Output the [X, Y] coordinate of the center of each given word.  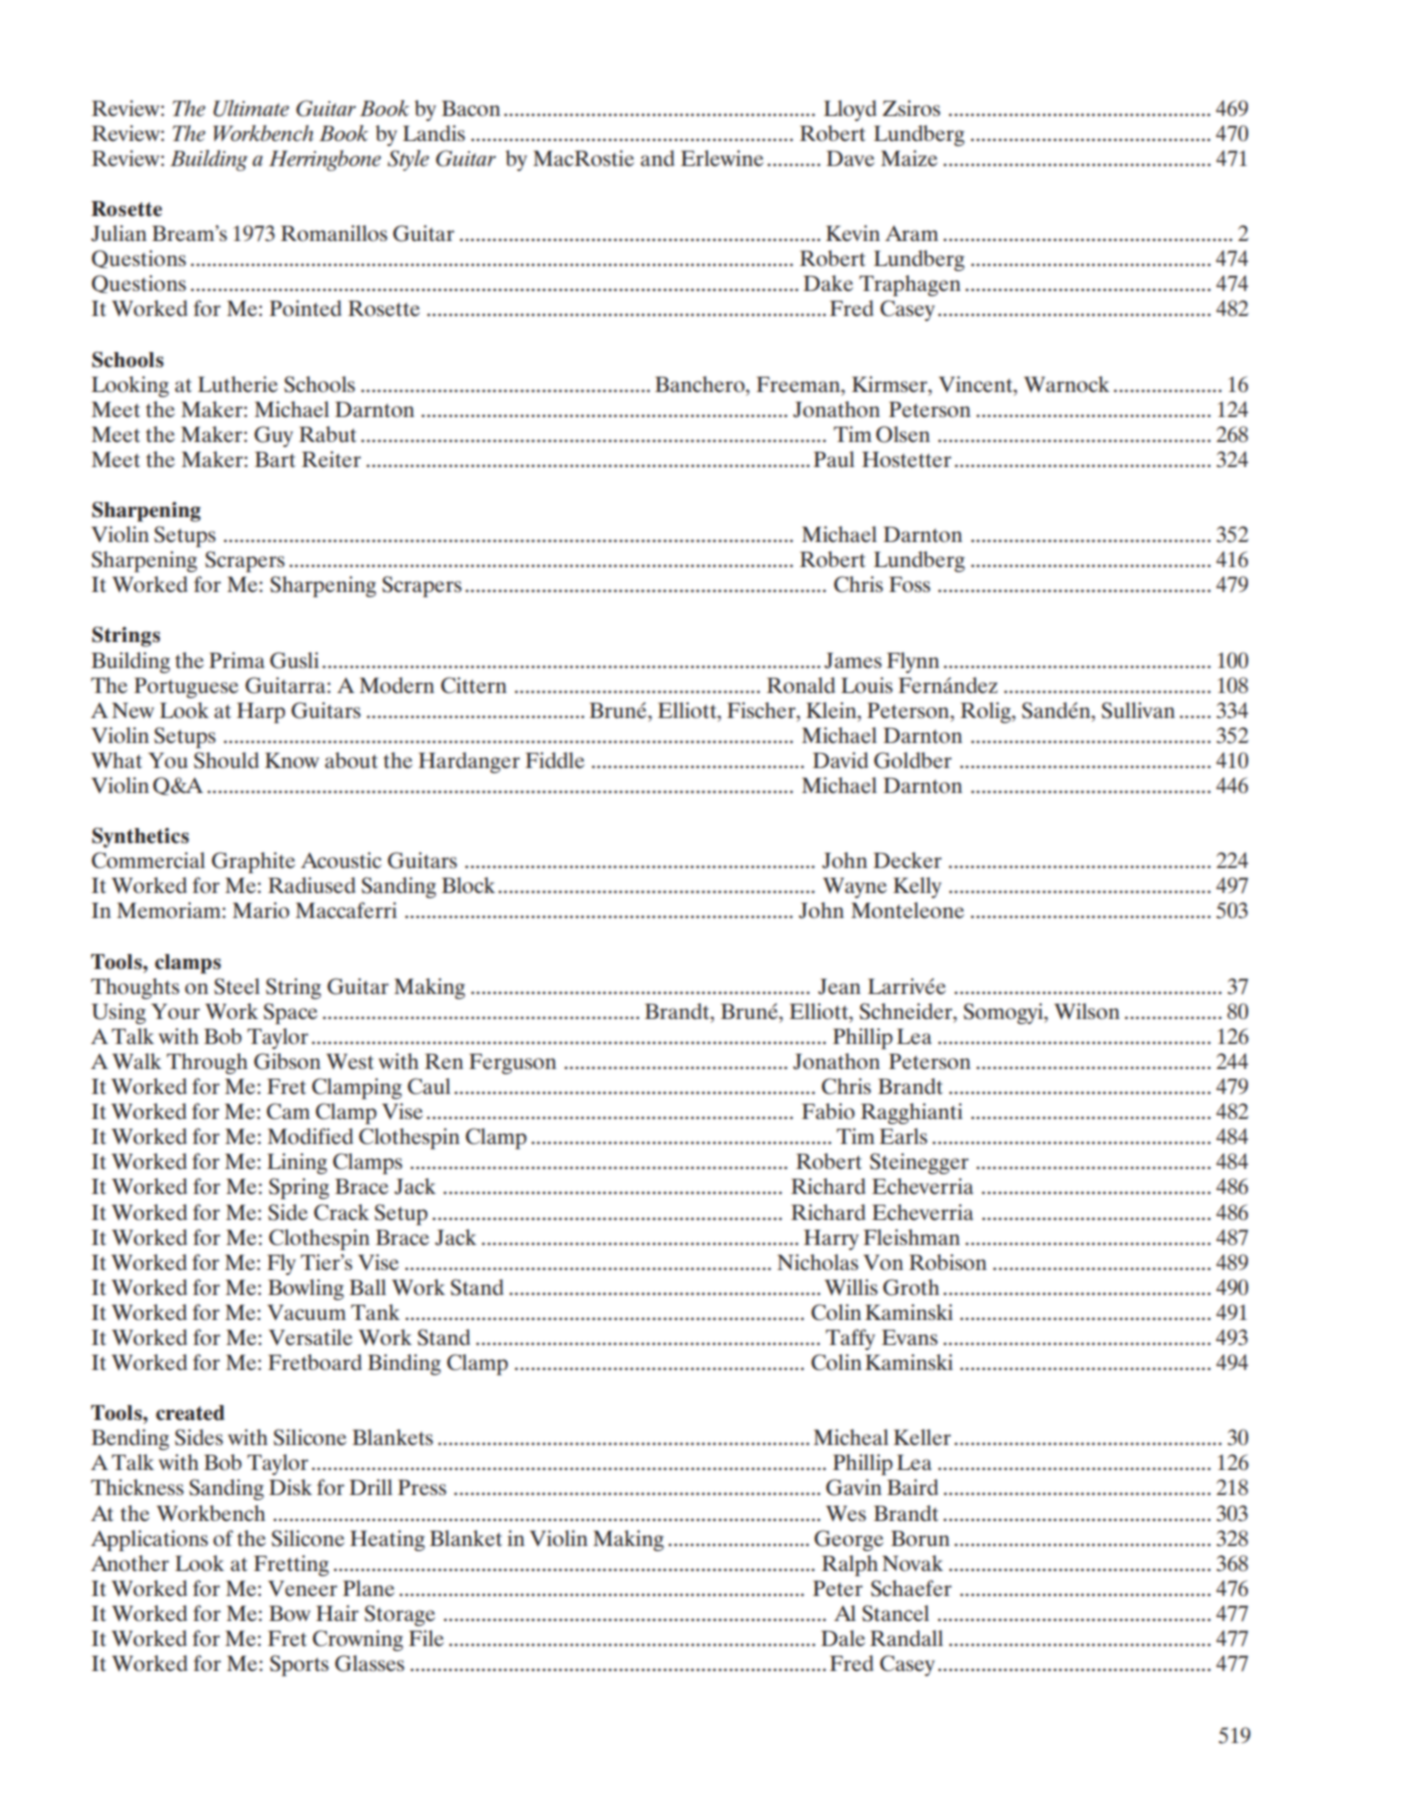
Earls [903, 1136]
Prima [237, 660]
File [426, 1638]
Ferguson [512, 1063]
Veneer [302, 1588]
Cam [288, 1111]
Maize [909, 158]
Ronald [801, 685]
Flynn [913, 662]
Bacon [471, 108]
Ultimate [251, 108]
